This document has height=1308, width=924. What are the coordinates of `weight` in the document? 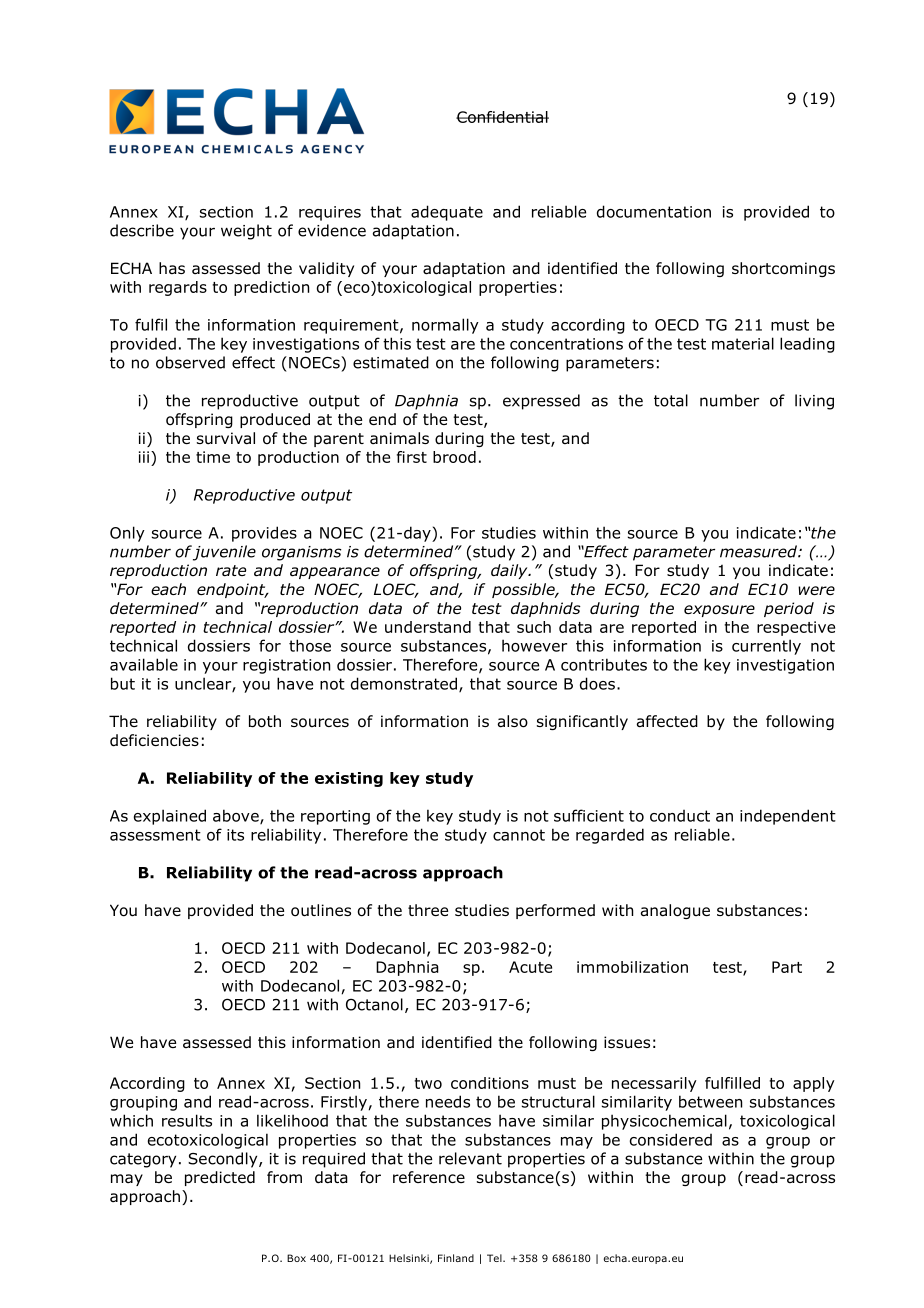 It's located at (246, 232).
